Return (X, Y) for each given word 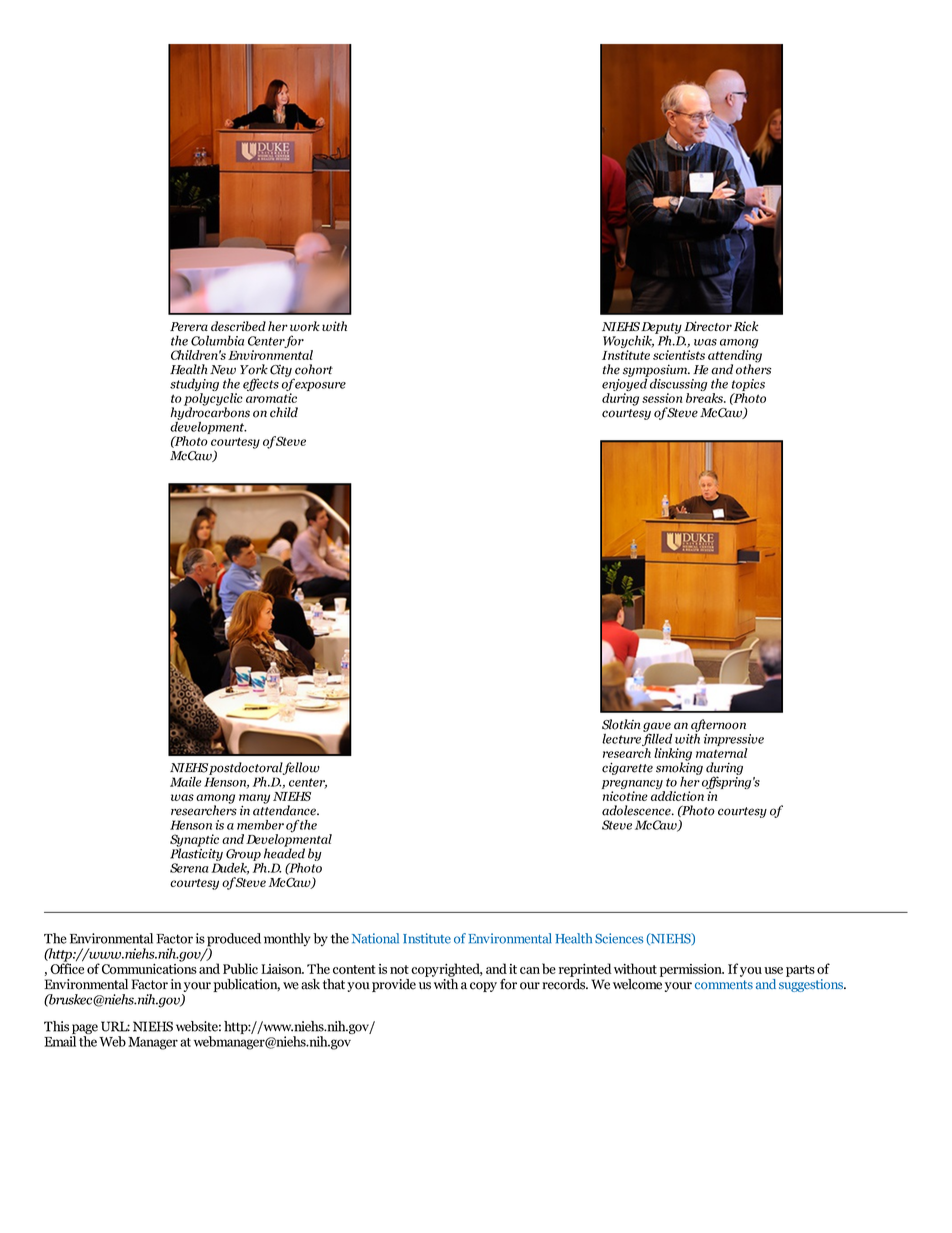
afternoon (718, 725)
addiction (677, 796)
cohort (314, 369)
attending (735, 357)
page (85, 1029)
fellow (301, 768)
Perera (189, 326)
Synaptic (194, 841)
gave (657, 728)
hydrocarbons (210, 412)
